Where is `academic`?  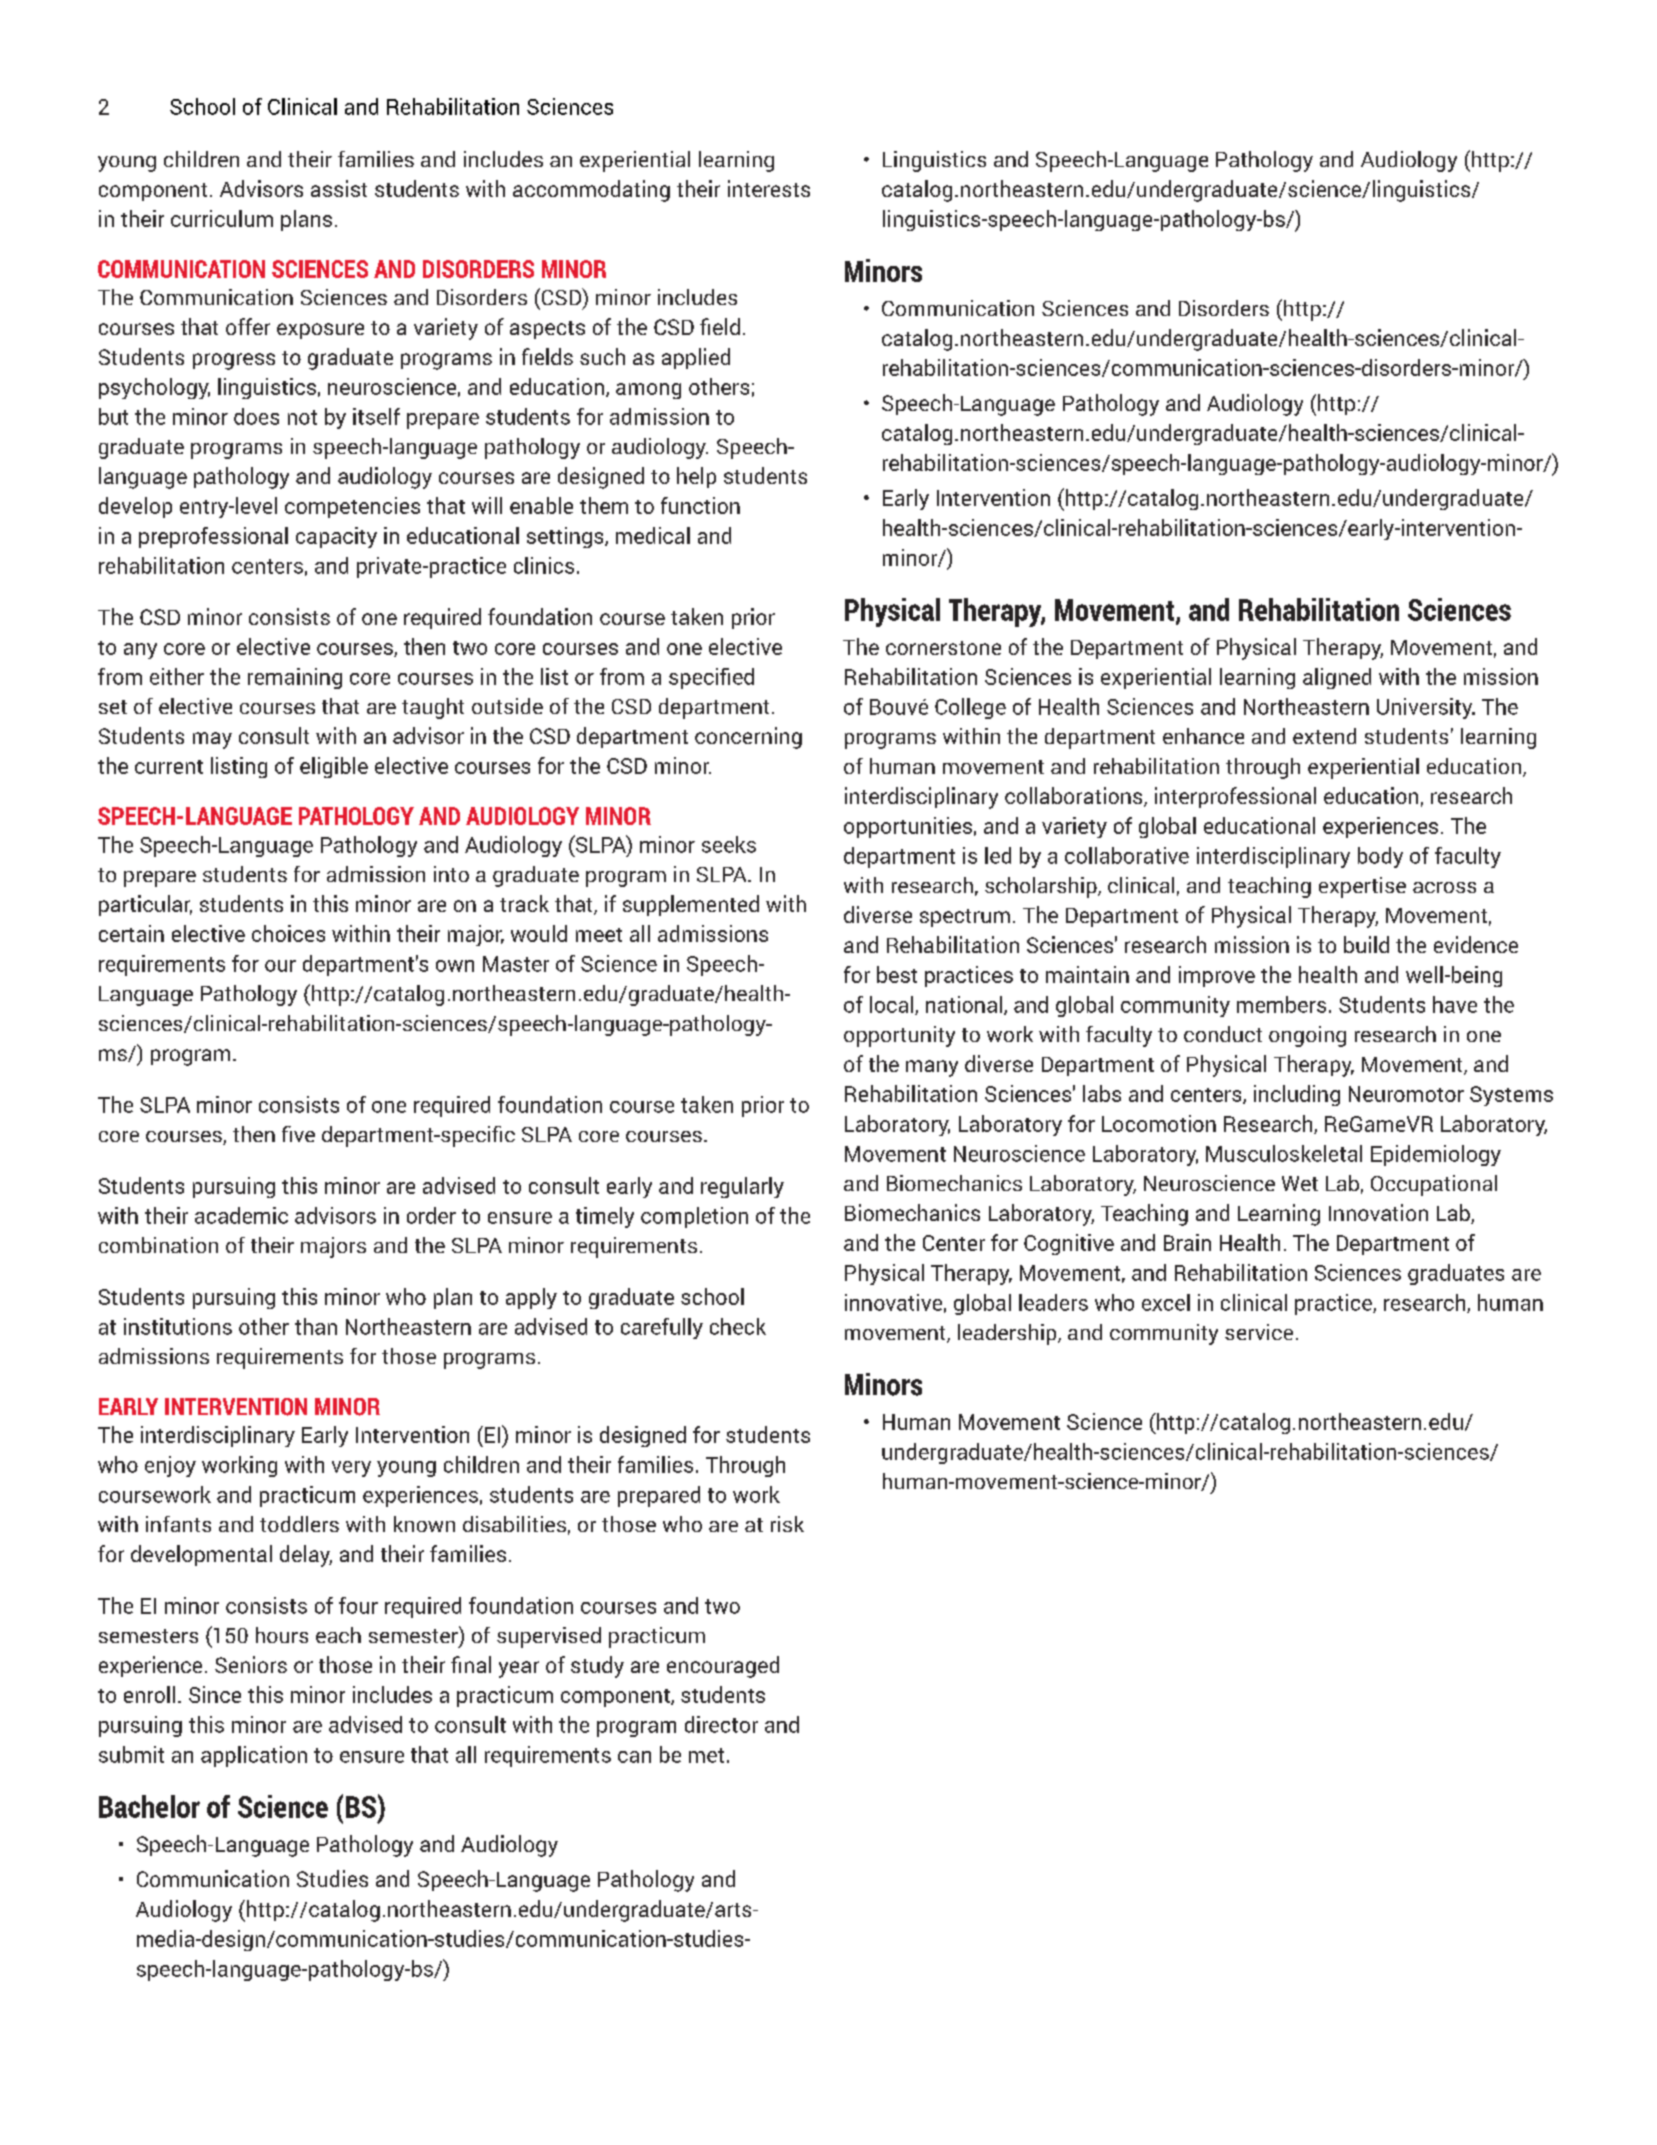 academic is located at coordinates (241, 1215).
